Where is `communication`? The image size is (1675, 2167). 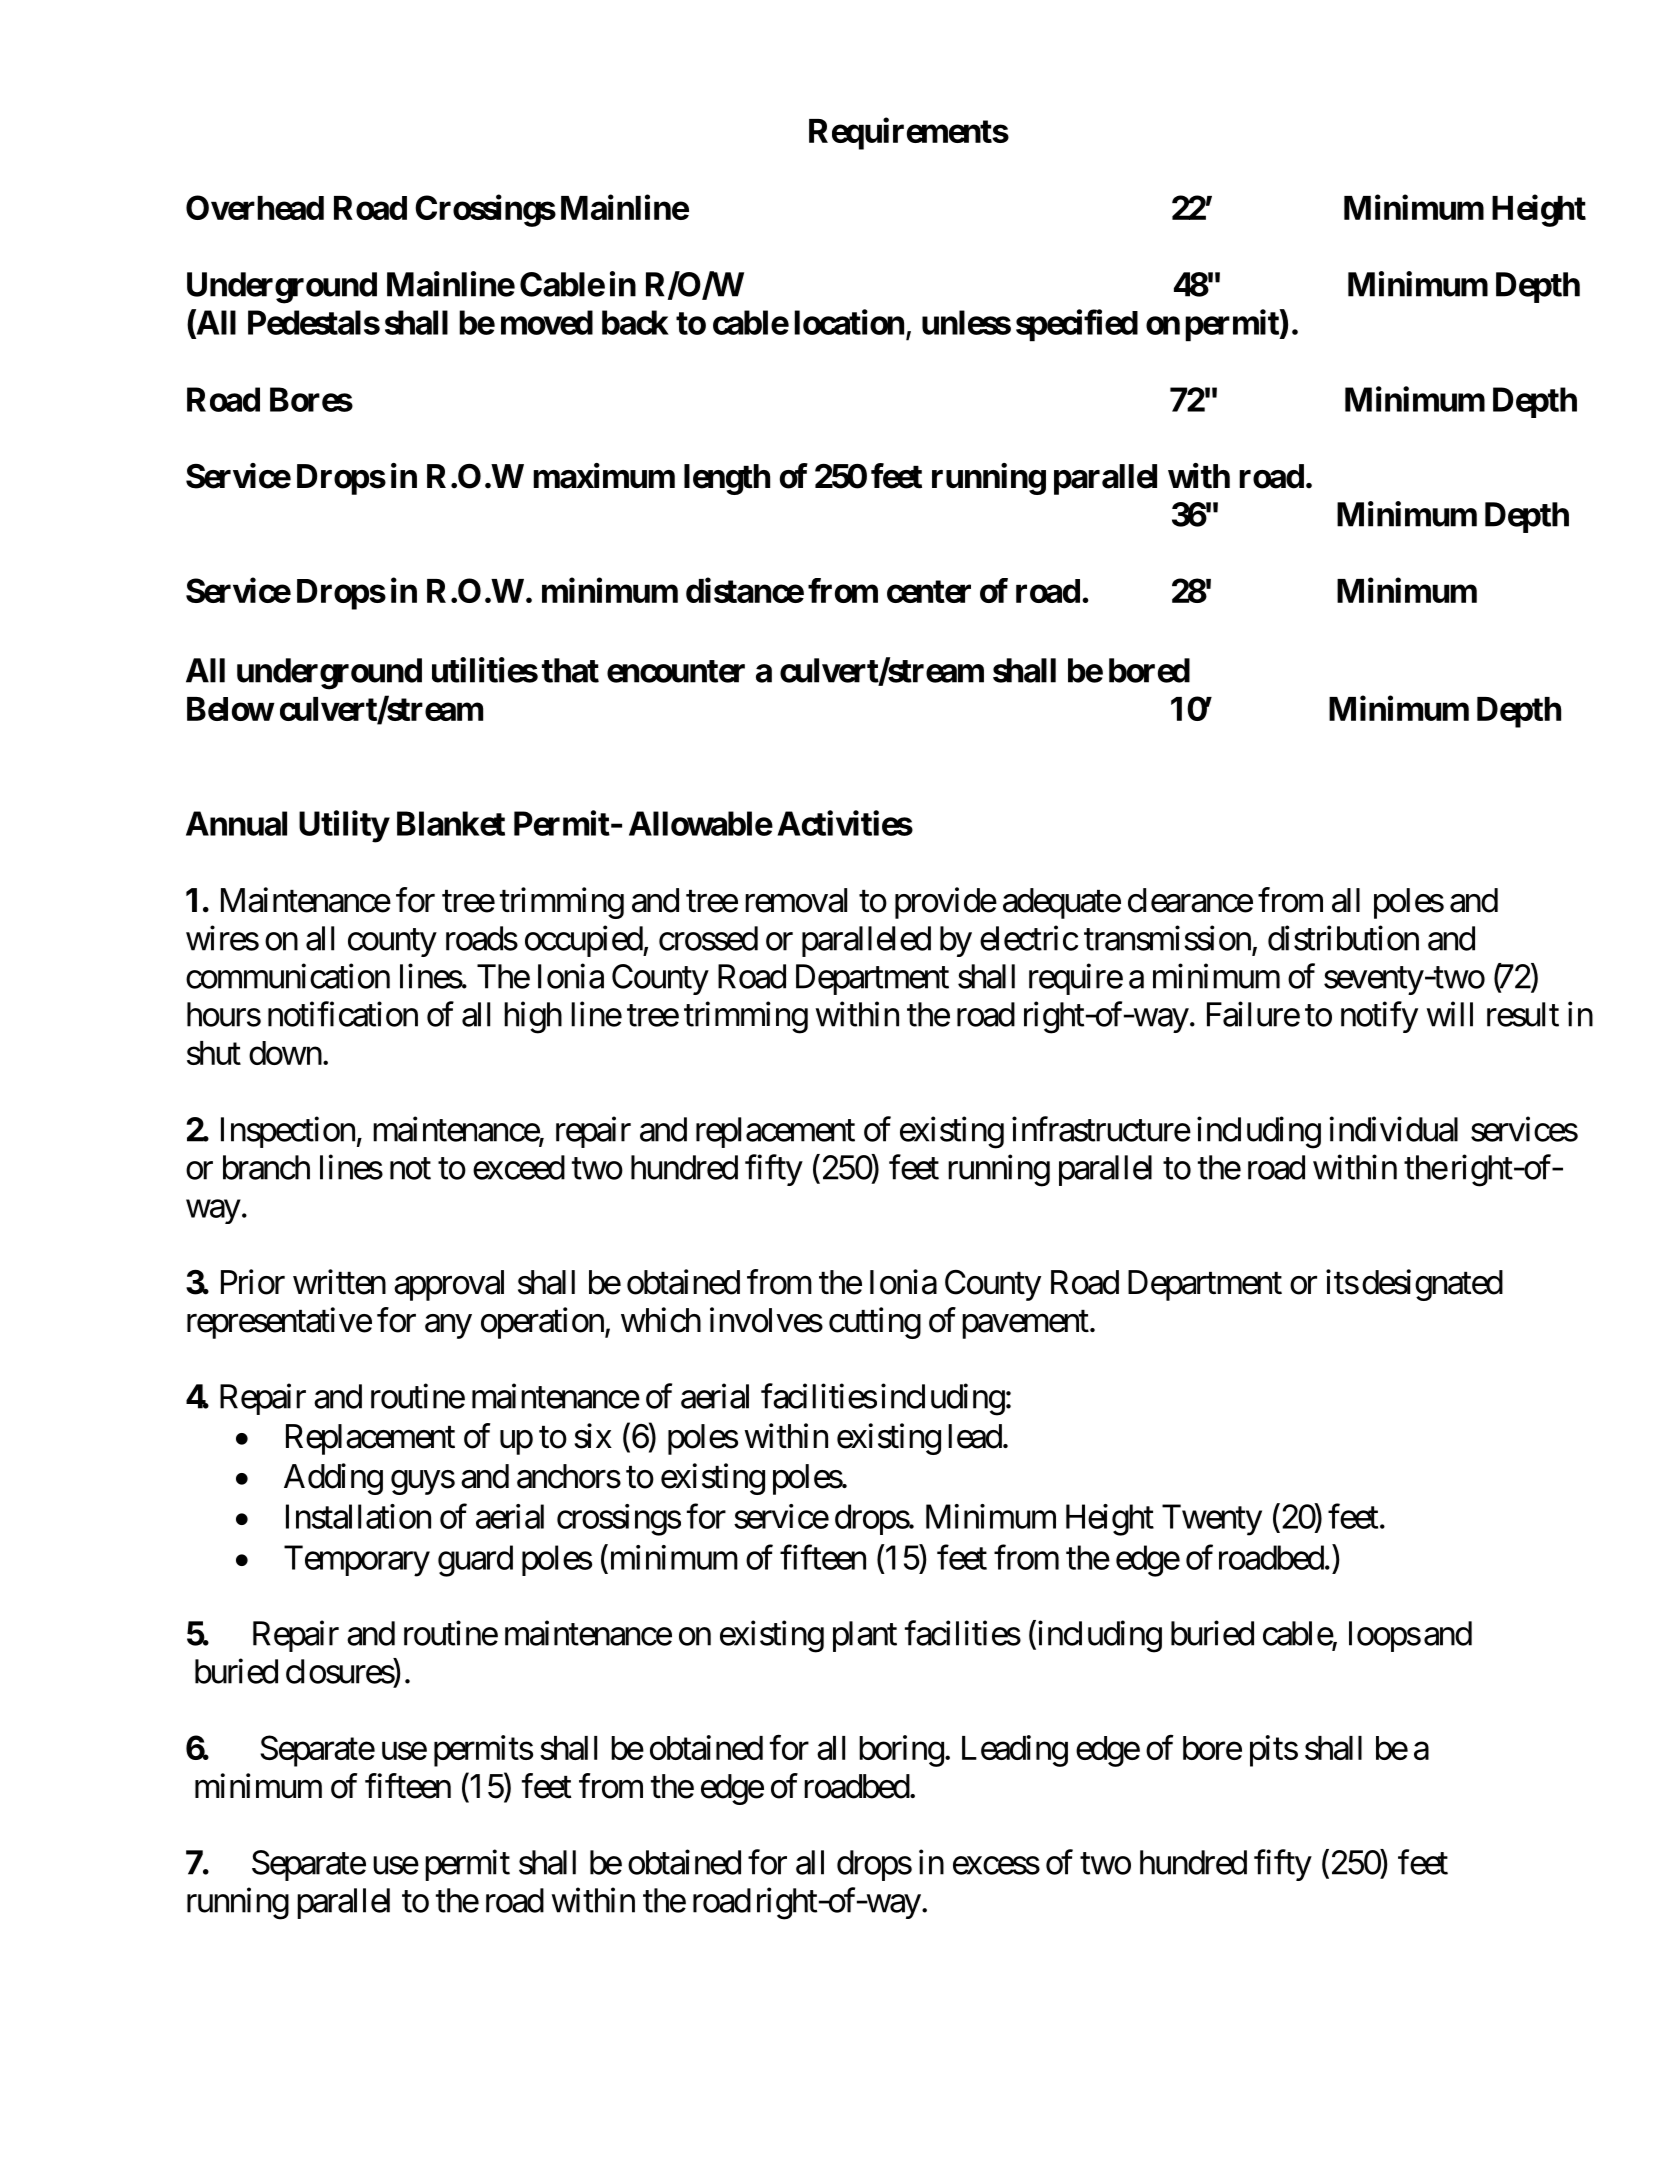 communication is located at coordinates (288, 976).
